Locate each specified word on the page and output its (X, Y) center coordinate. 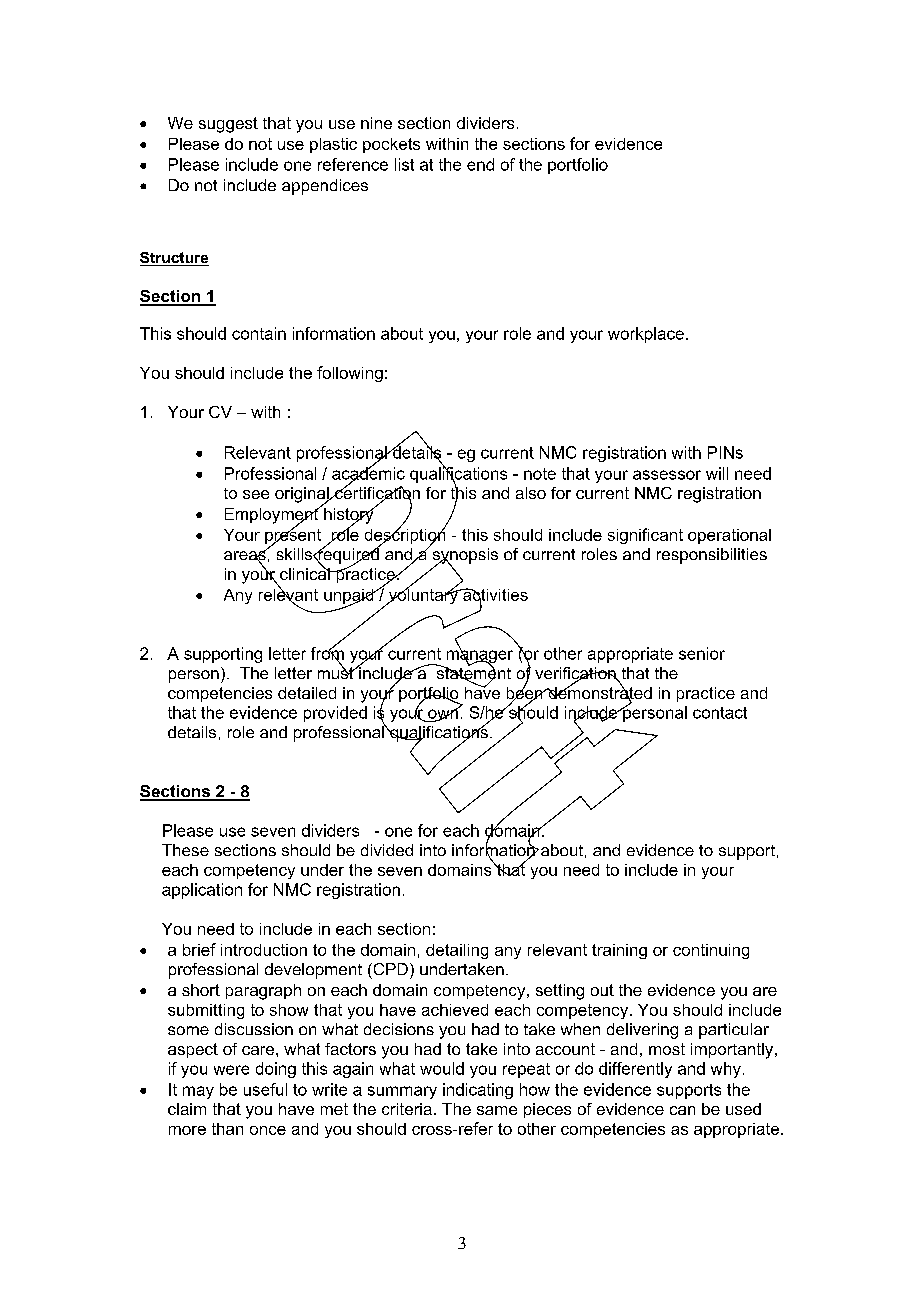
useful (265, 1089)
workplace (646, 335)
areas (245, 556)
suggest (228, 125)
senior (702, 653)
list (404, 164)
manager (480, 657)
